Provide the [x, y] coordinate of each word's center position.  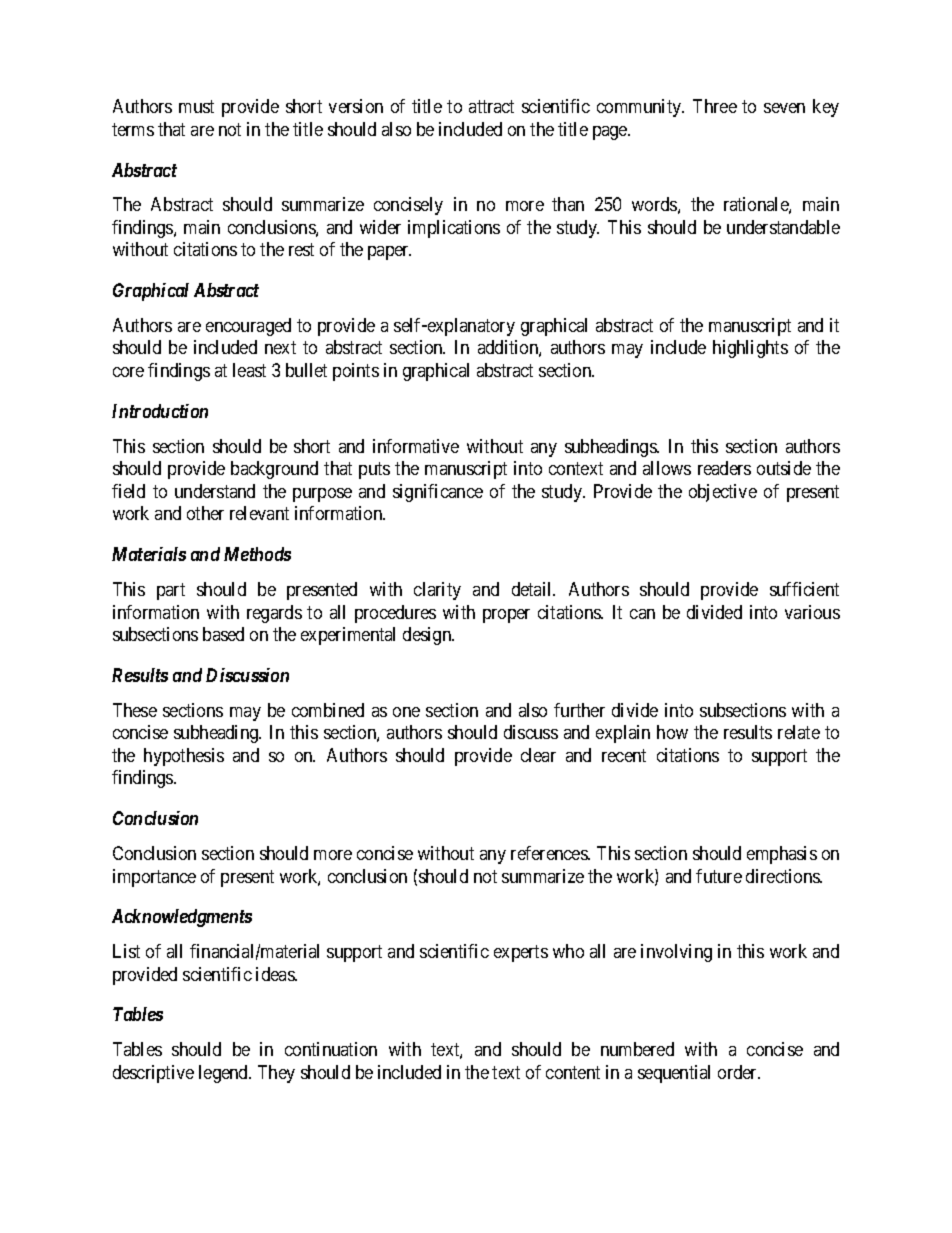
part [171, 591]
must [196, 106]
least [249, 370]
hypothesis [184, 757]
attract [491, 106]
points [356, 372]
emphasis [782, 855]
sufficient [804, 589]
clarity [437, 591]
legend [224, 1074]
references [550, 853]
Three [715, 106]
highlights [750, 349]
